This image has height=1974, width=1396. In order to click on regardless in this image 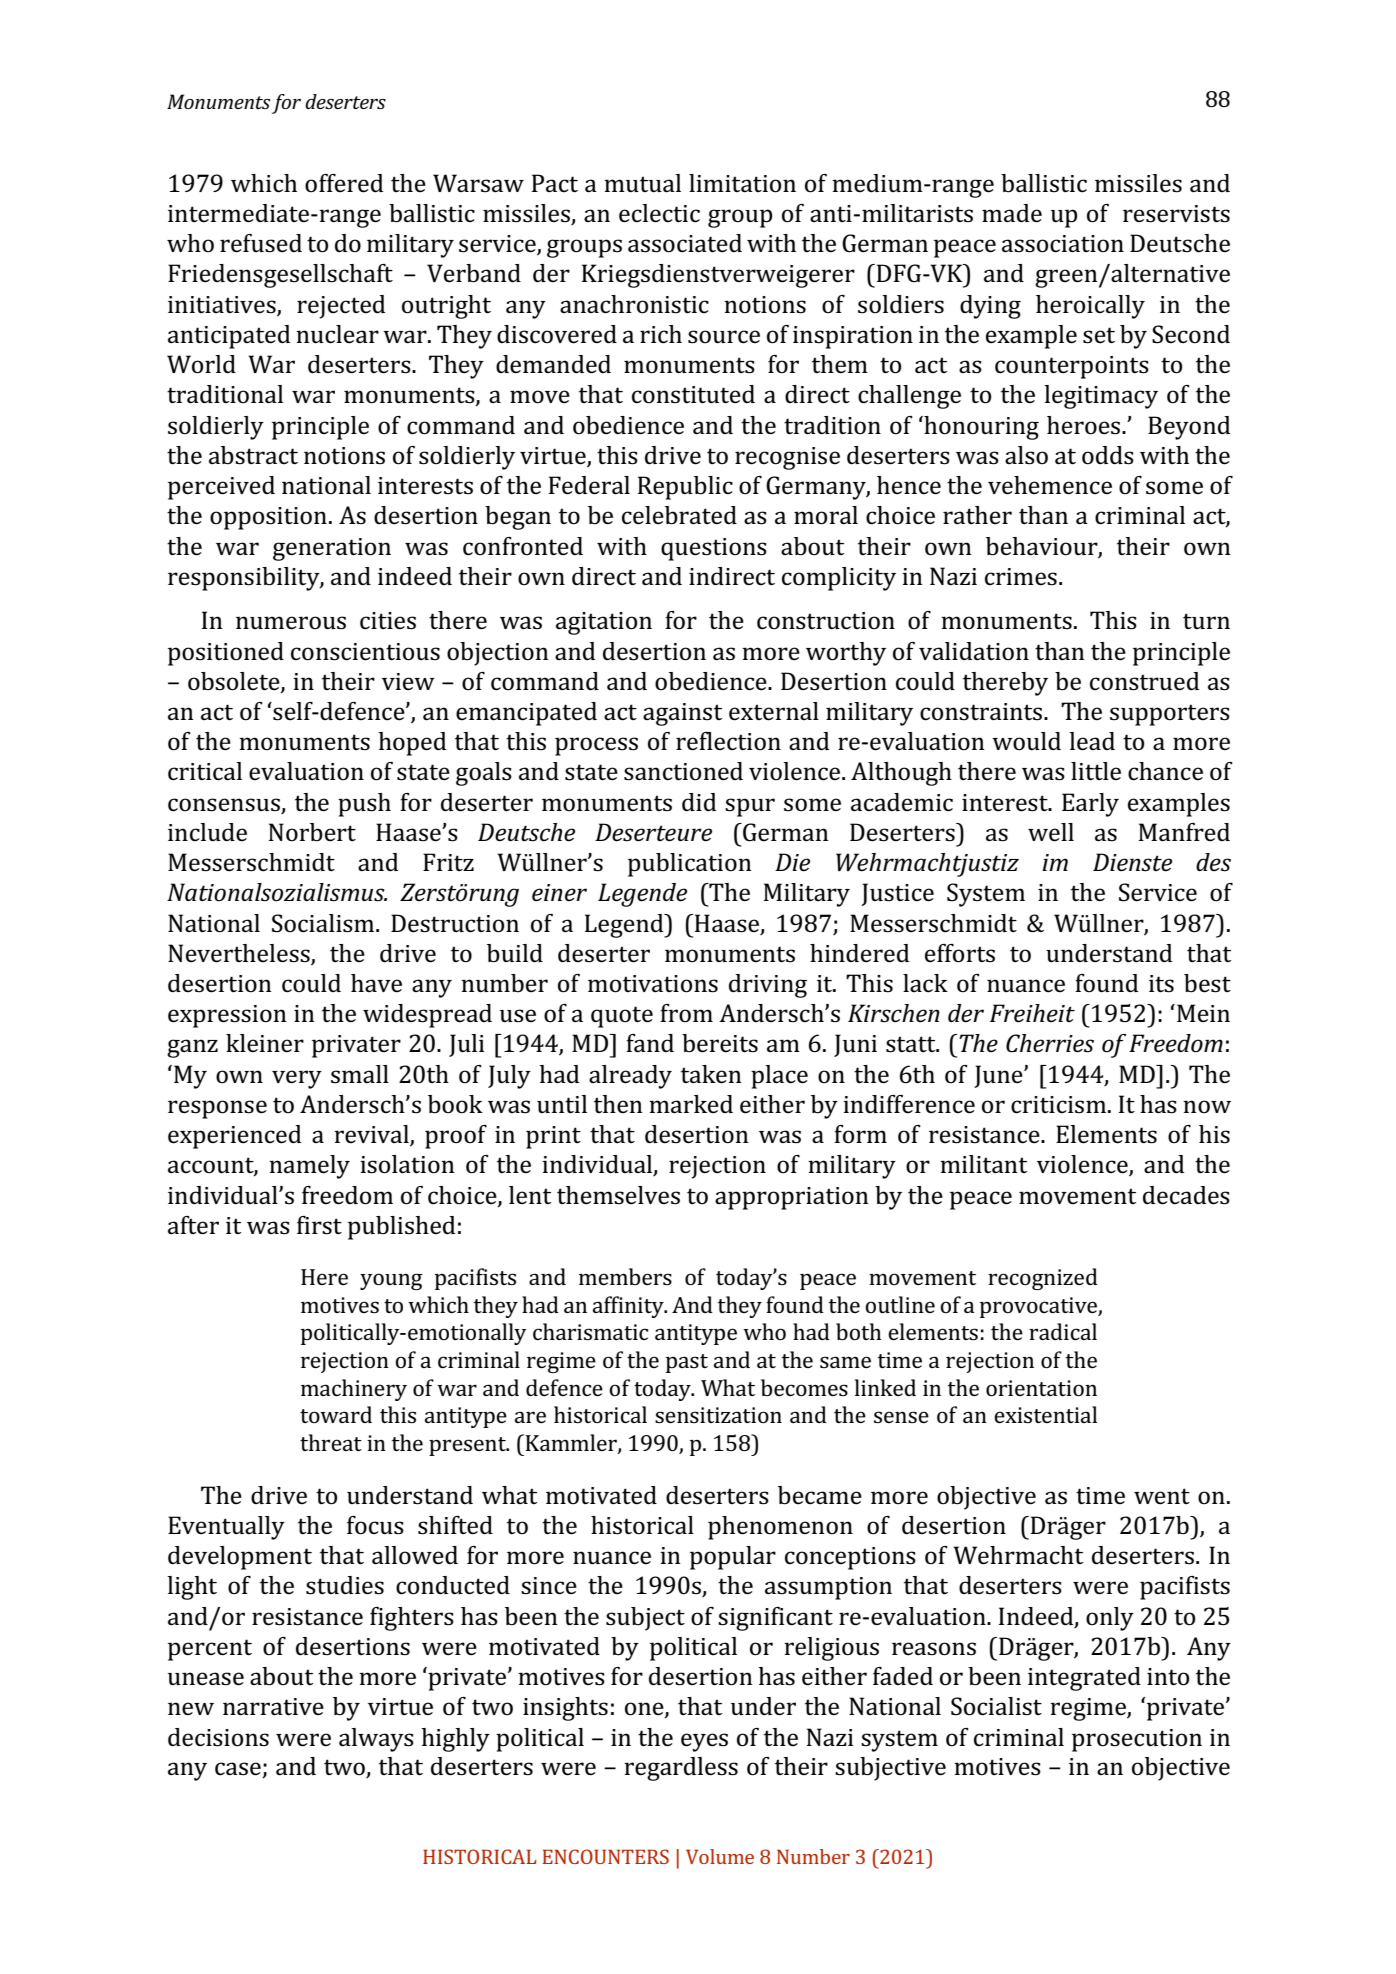, I will do `click(681, 1769)`.
